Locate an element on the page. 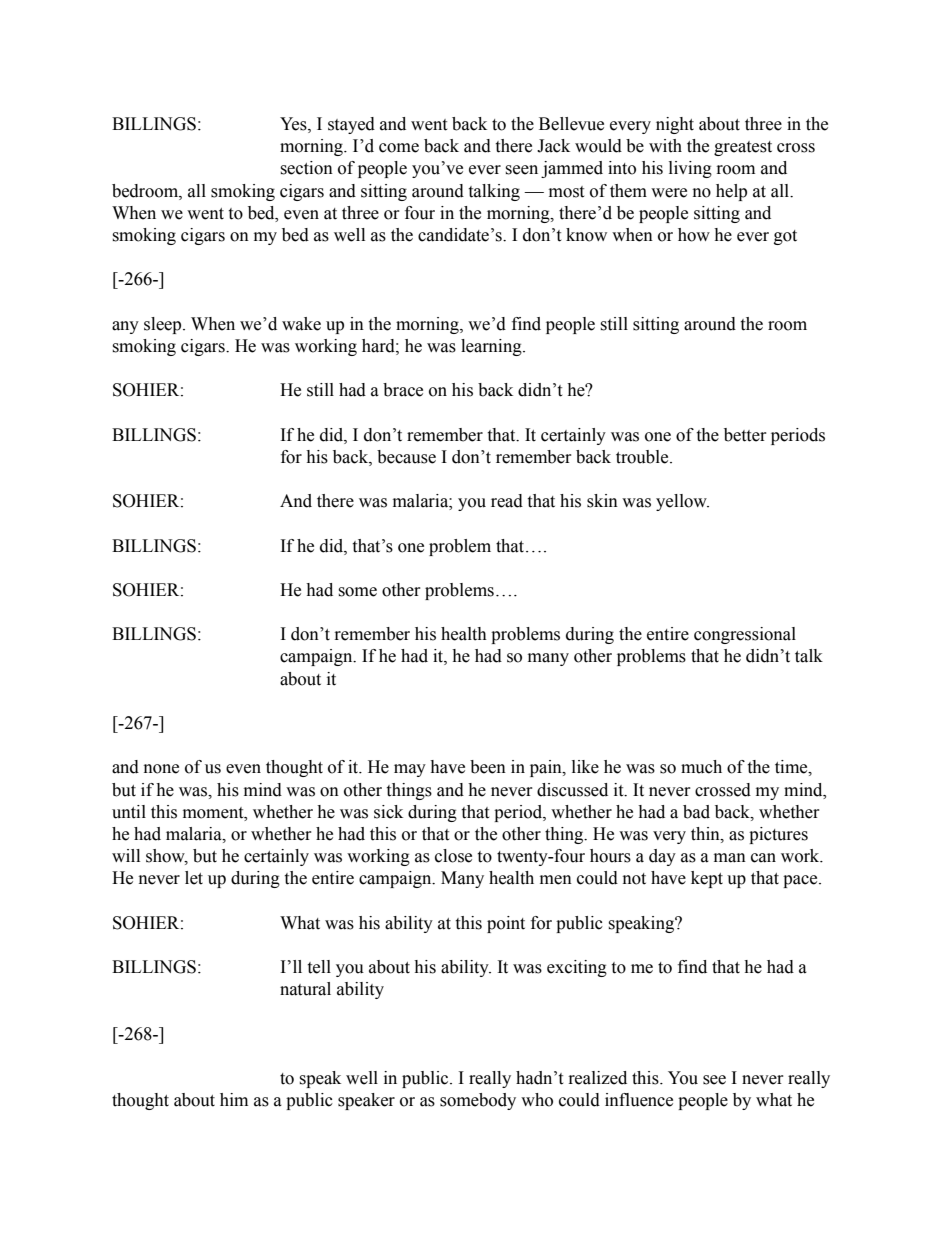 The image size is (952, 1233). seen is located at coordinates (521, 170).
